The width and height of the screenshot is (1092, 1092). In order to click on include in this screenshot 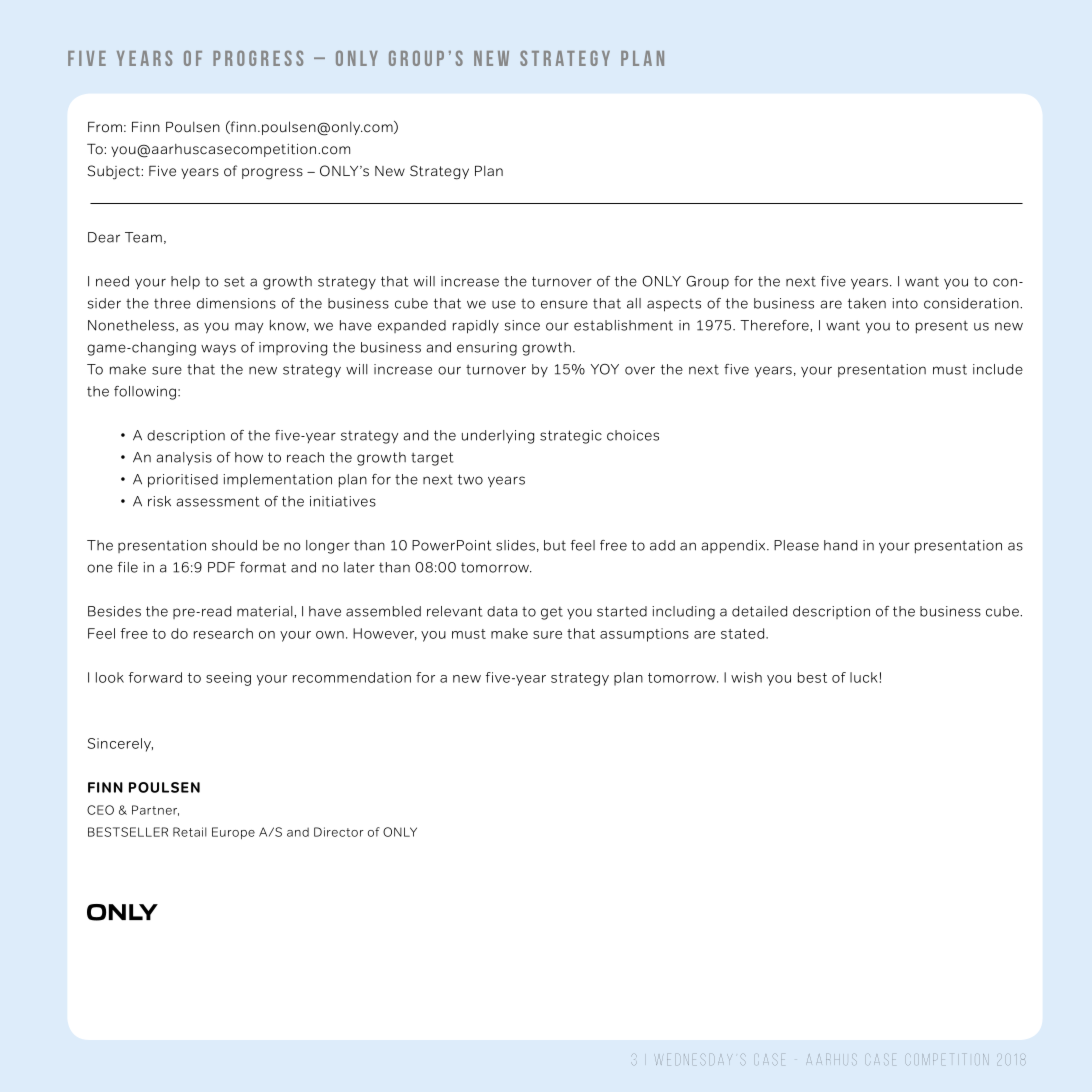, I will do `click(998, 369)`.
